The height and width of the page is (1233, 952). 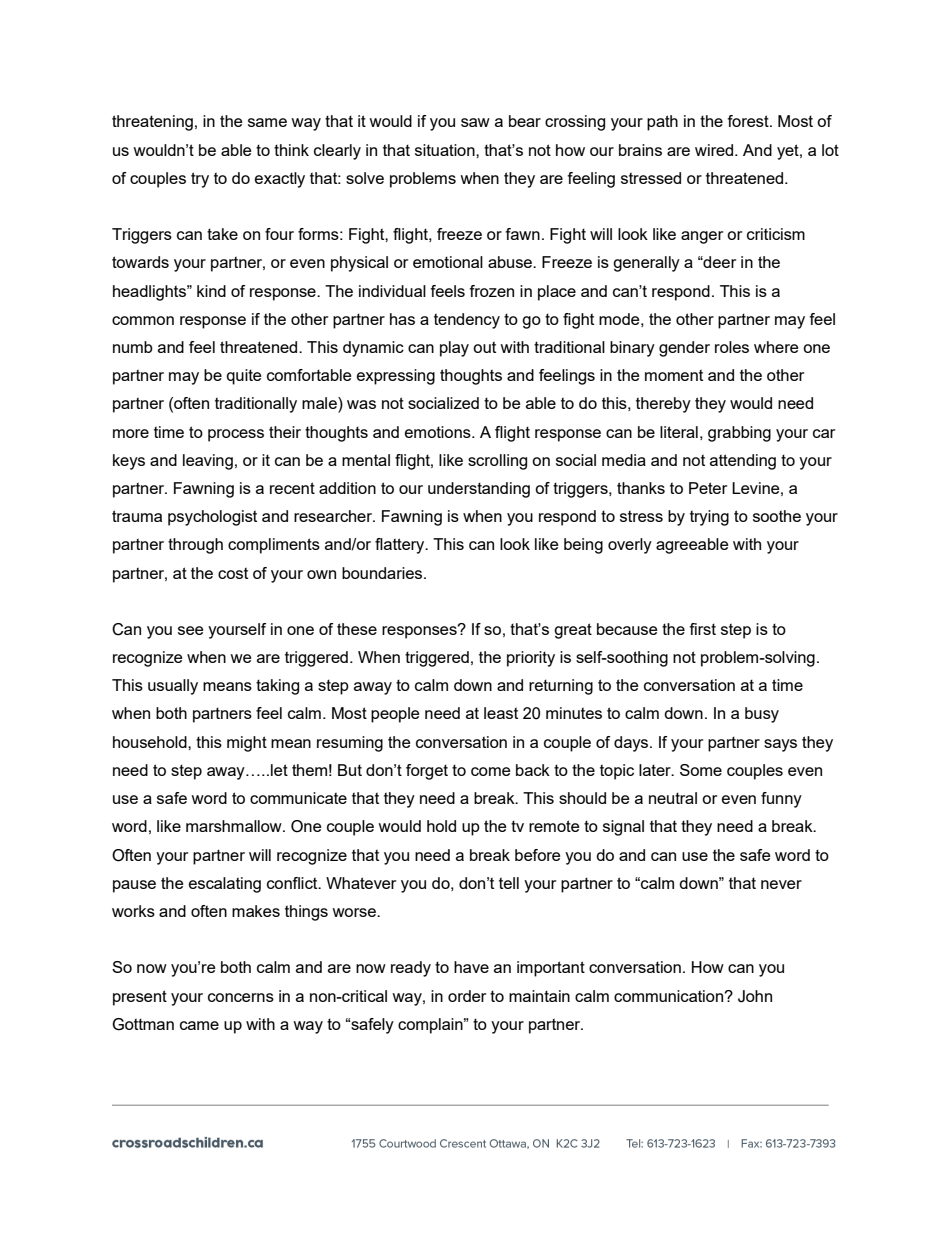 I want to click on John, so click(x=755, y=996).
